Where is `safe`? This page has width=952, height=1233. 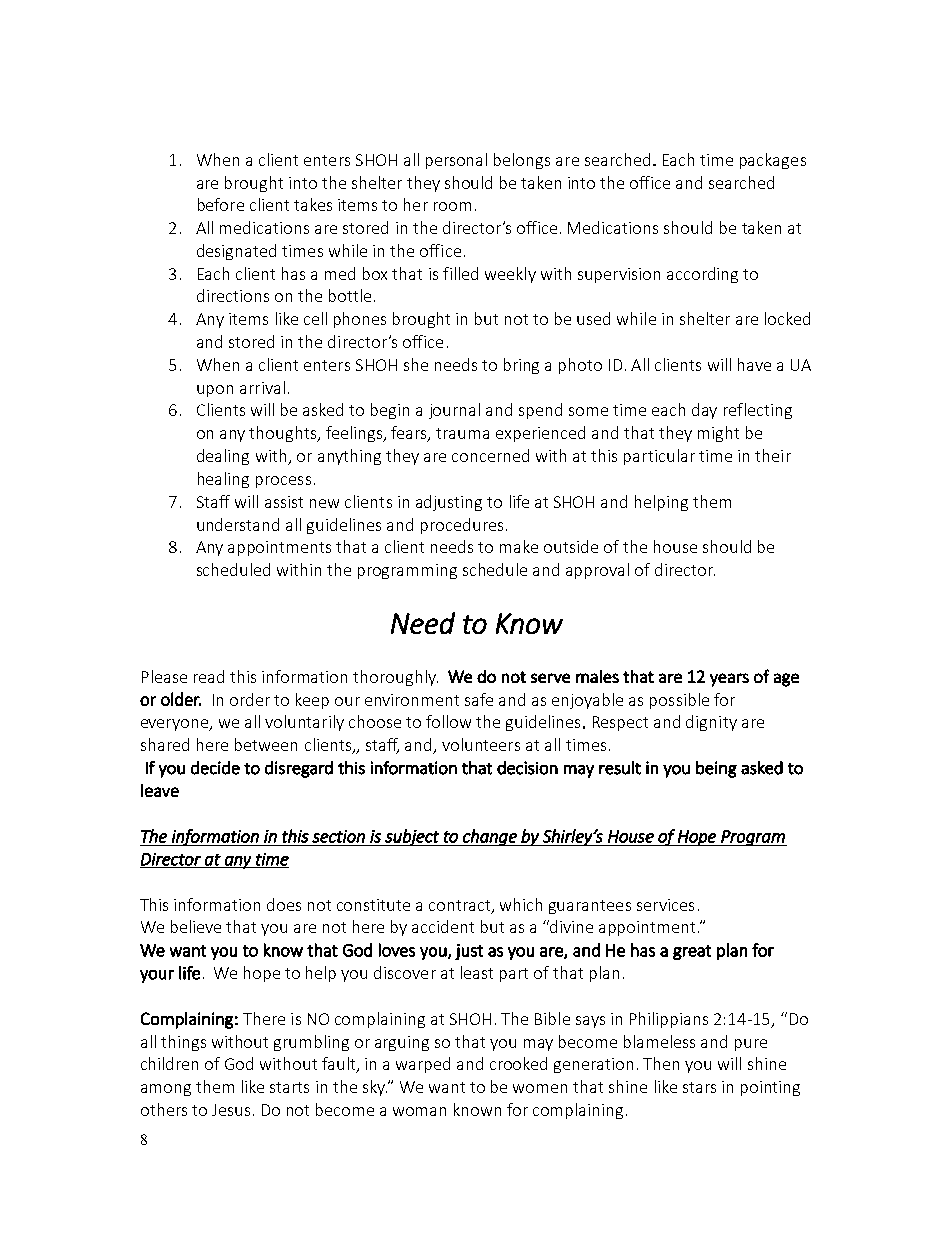
safe is located at coordinates (479, 699).
